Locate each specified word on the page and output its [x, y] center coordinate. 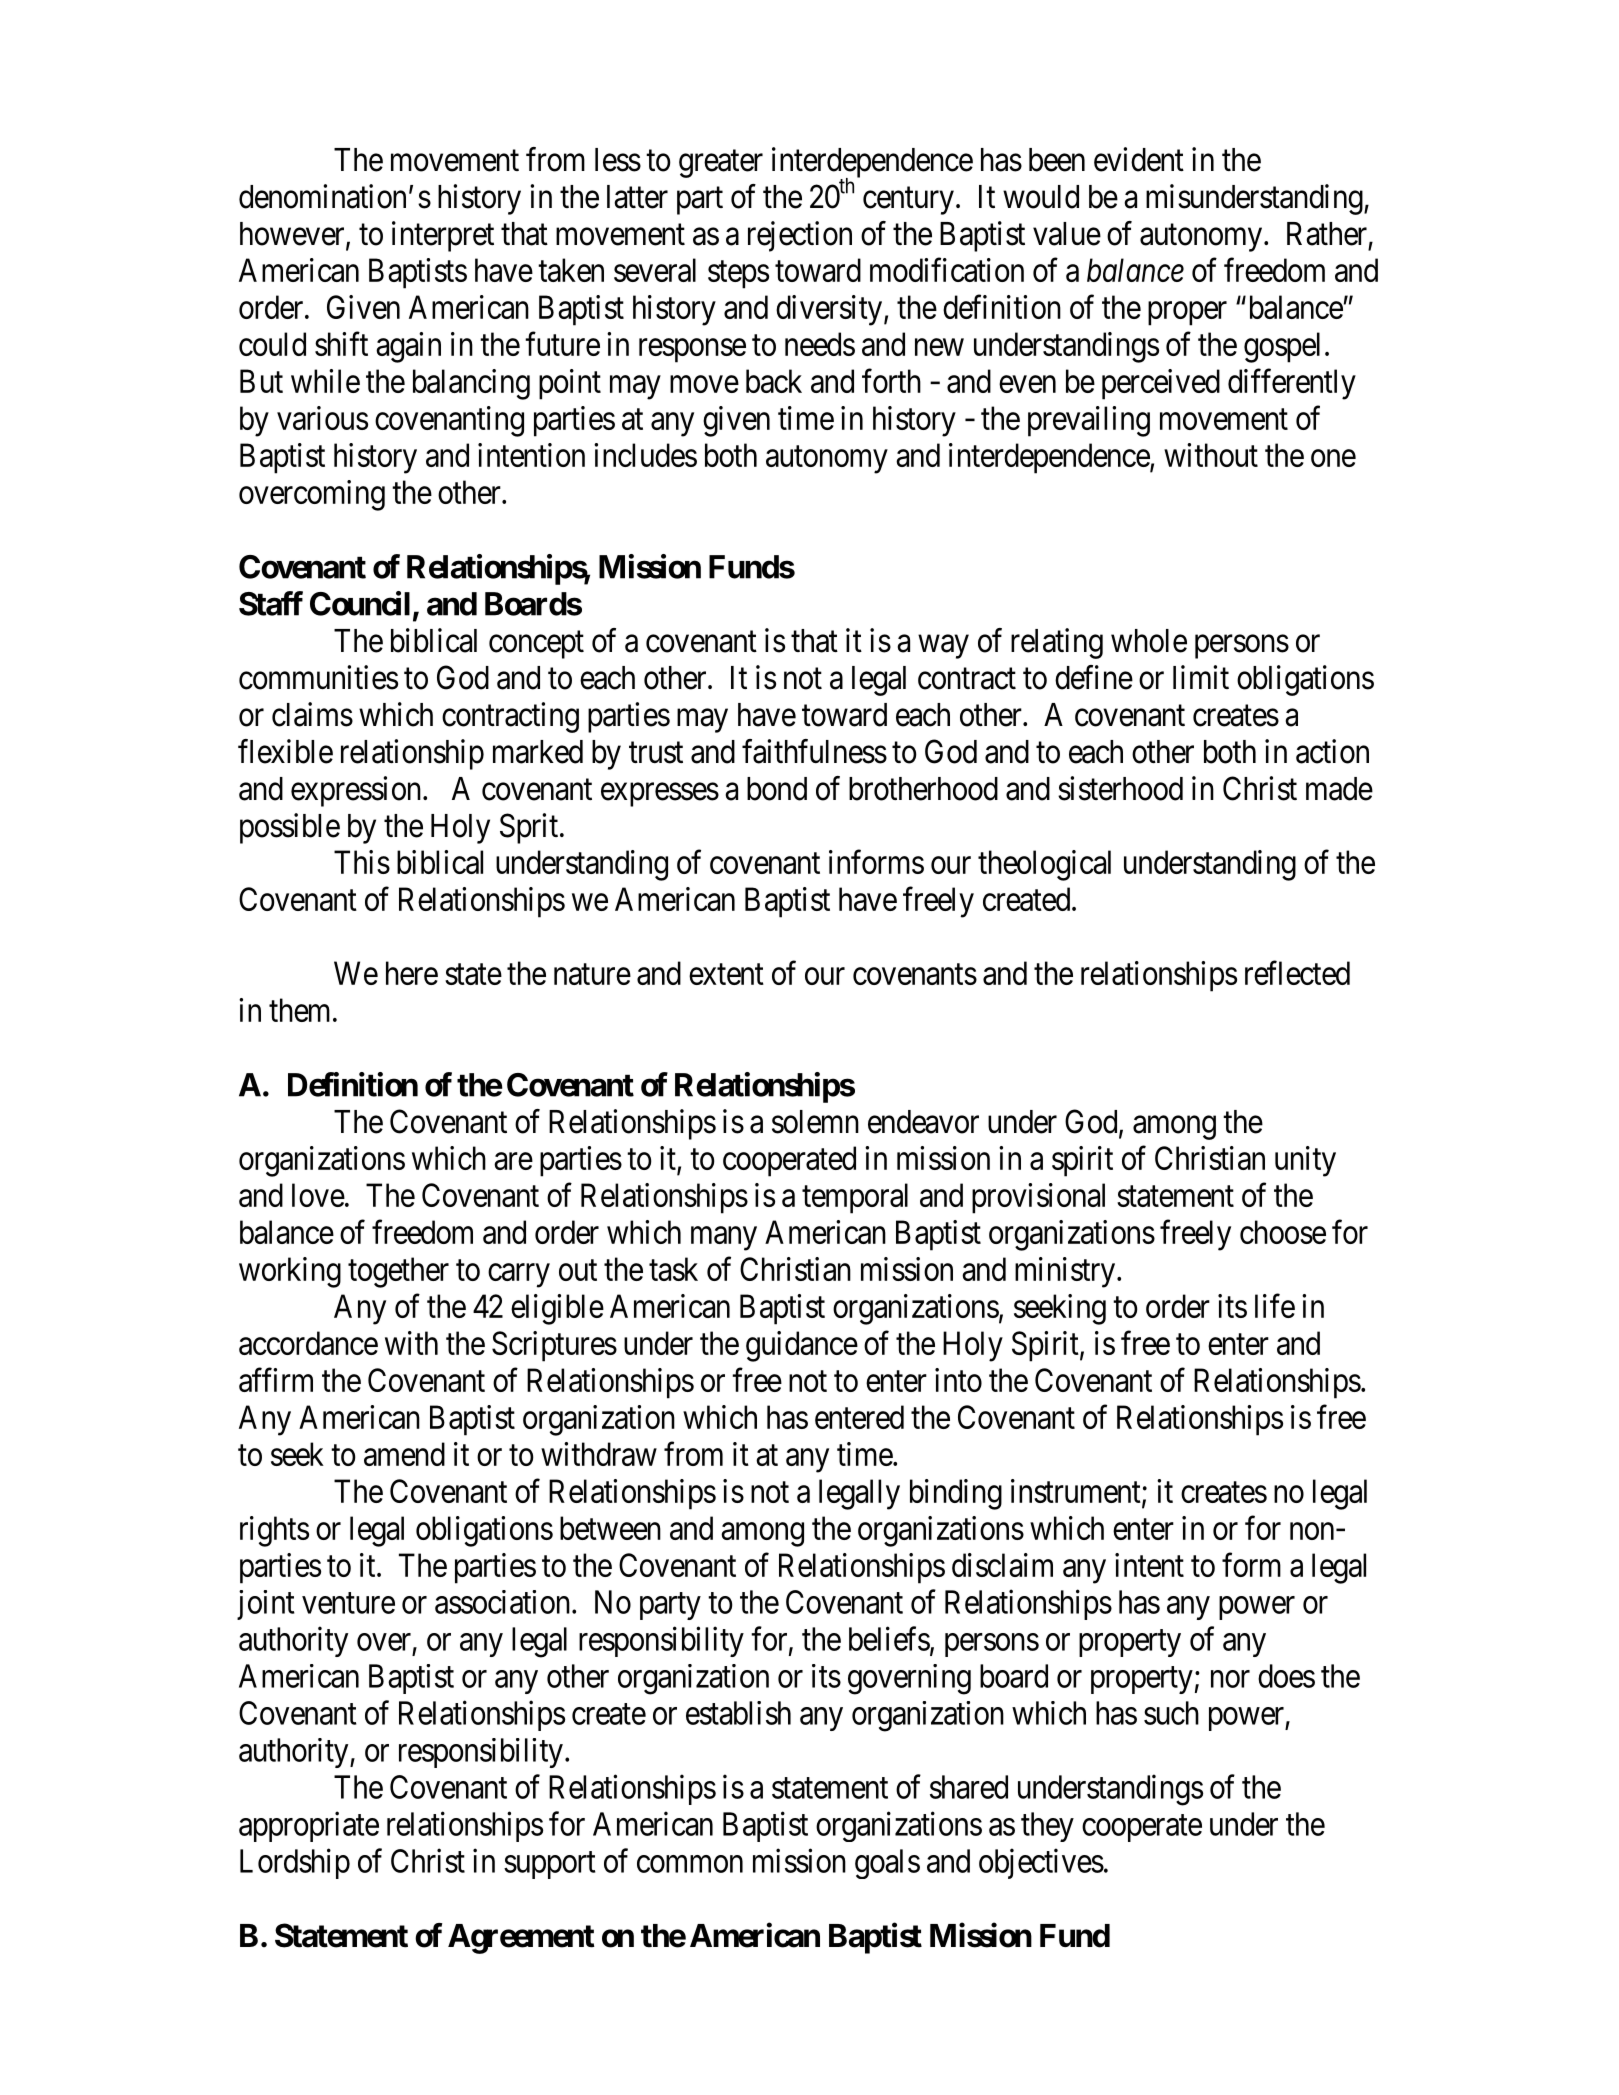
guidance [802, 1346]
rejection [800, 236]
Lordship [295, 1863]
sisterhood [1120, 788]
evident [1139, 159]
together [398, 1272]
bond [777, 789]
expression [357, 791]
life [1275, 1306]
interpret [443, 236]
